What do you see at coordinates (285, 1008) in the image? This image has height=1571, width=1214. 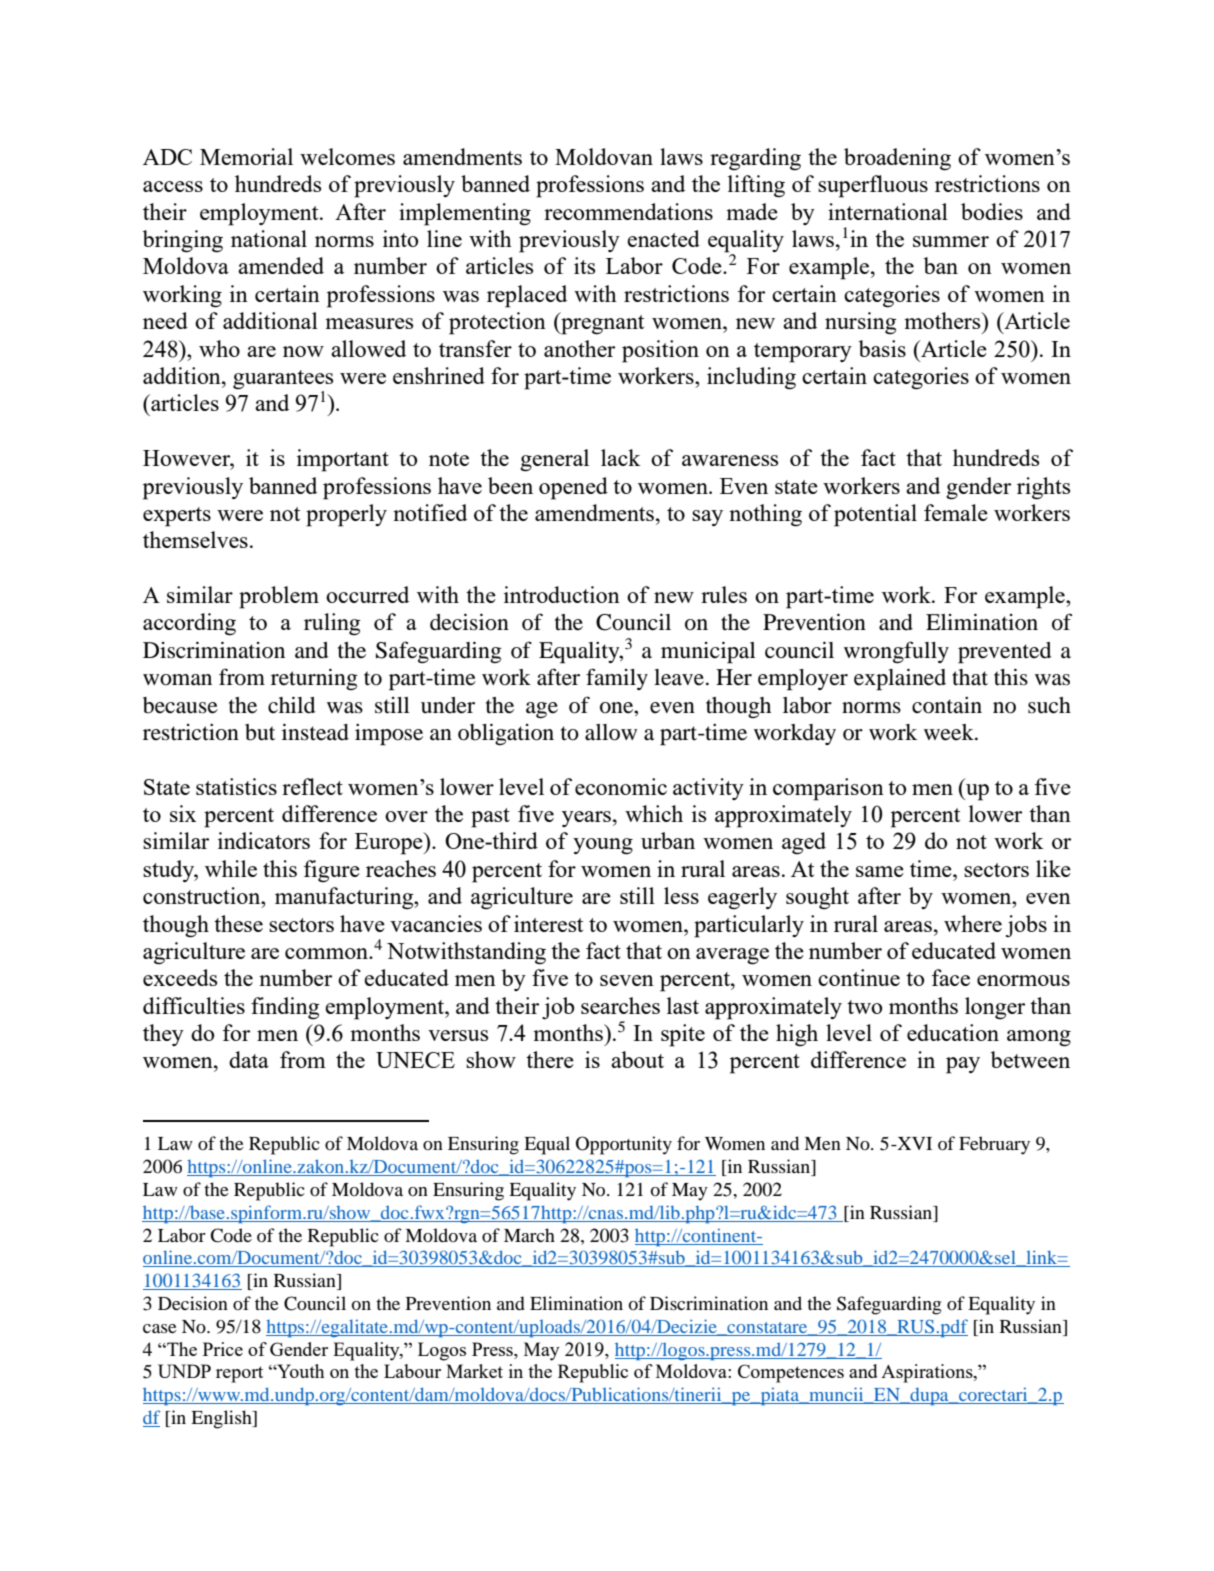 I see `finding` at bounding box center [285, 1008].
